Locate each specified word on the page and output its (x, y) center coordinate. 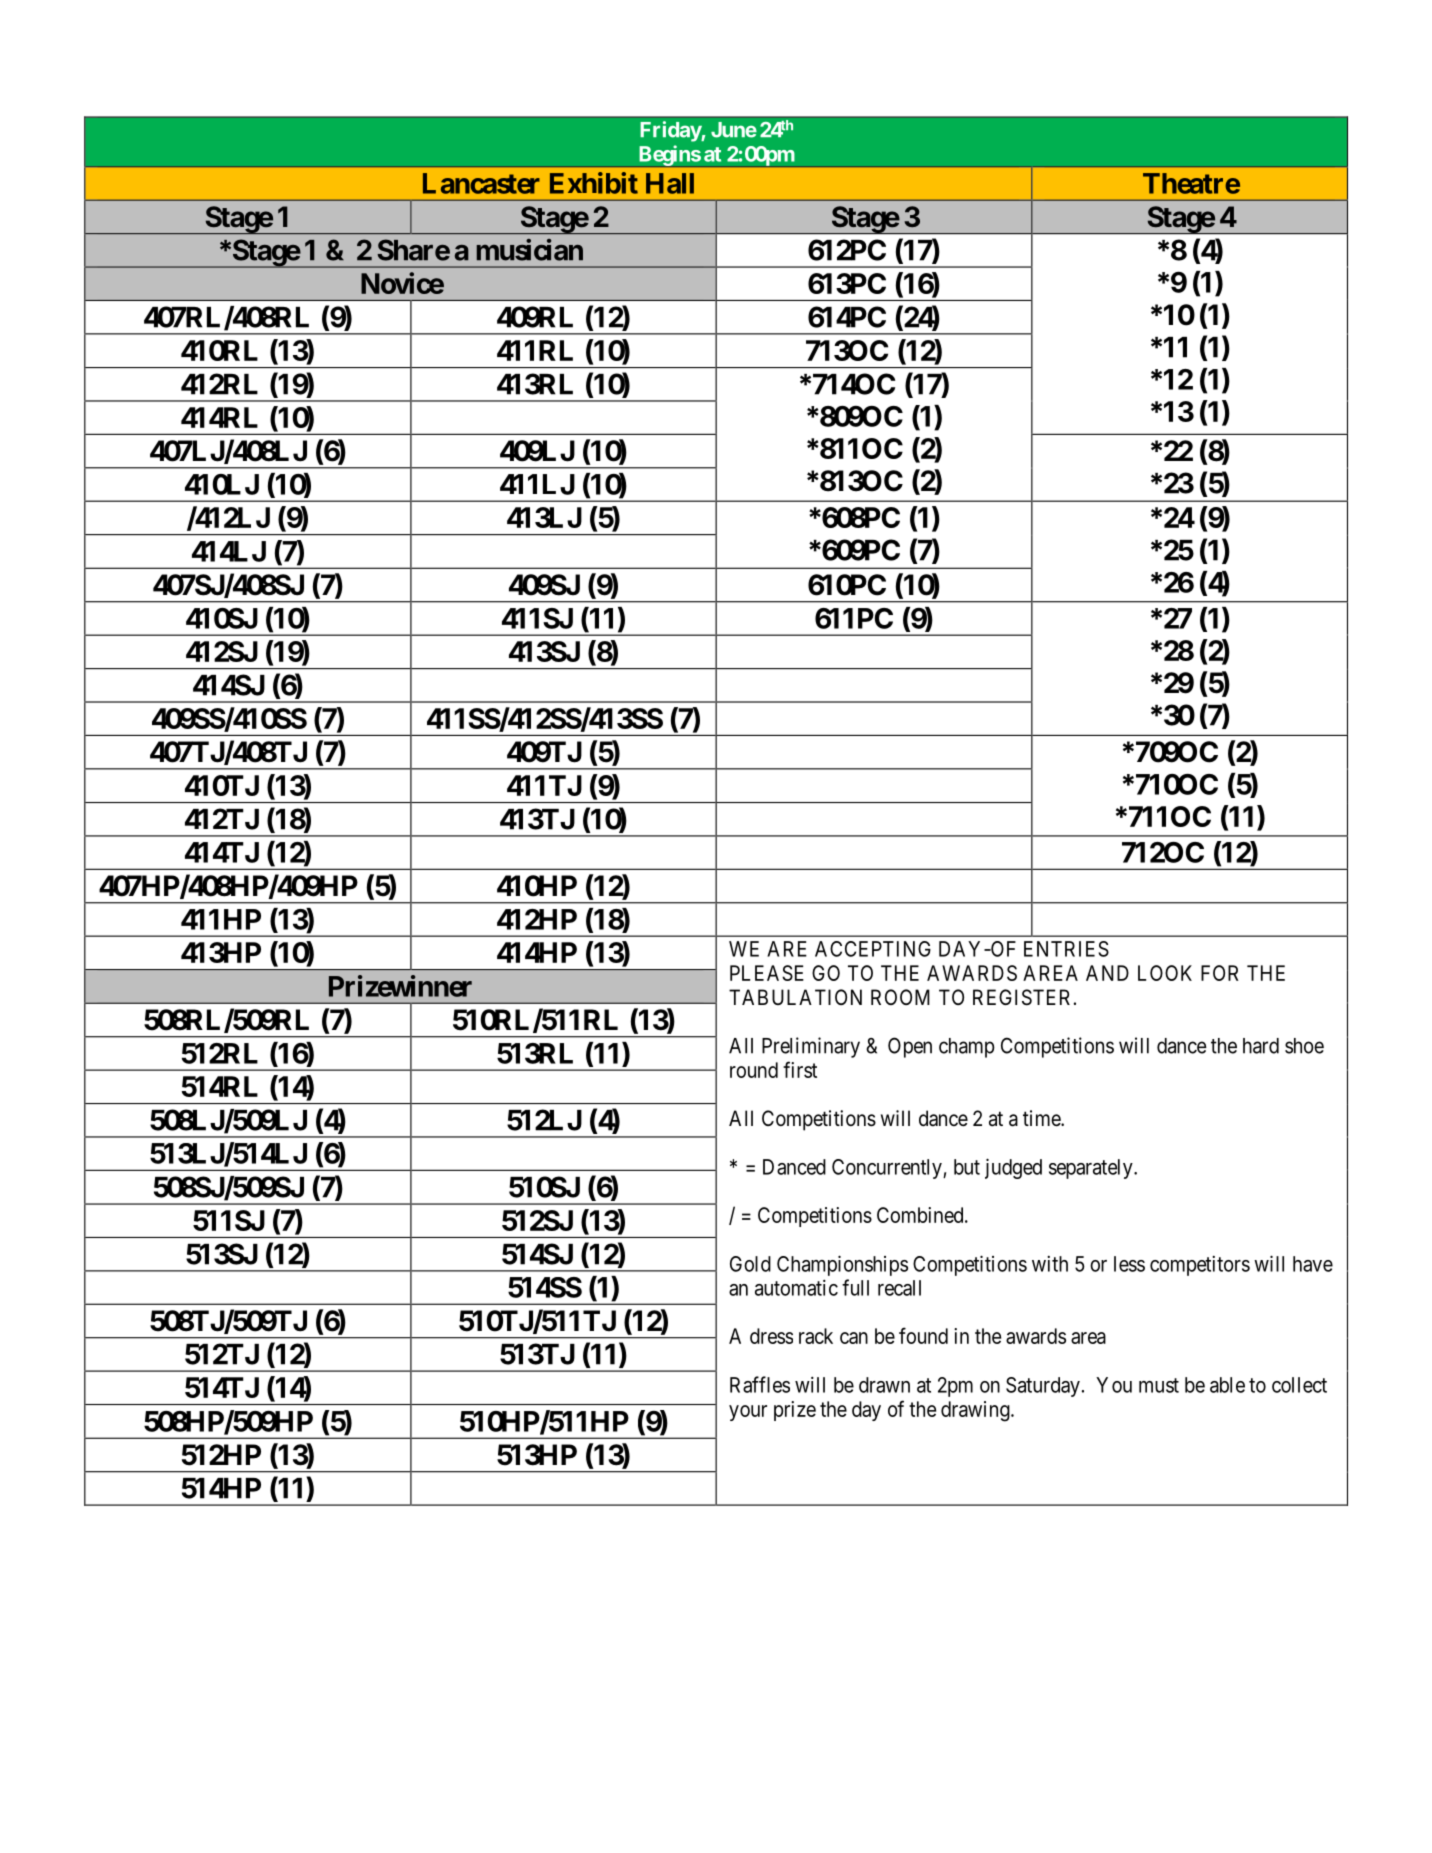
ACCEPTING (873, 949)
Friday (671, 131)
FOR (1220, 973)
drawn (884, 1385)
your (748, 1413)
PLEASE (767, 973)
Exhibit (594, 183)
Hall (670, 183)
